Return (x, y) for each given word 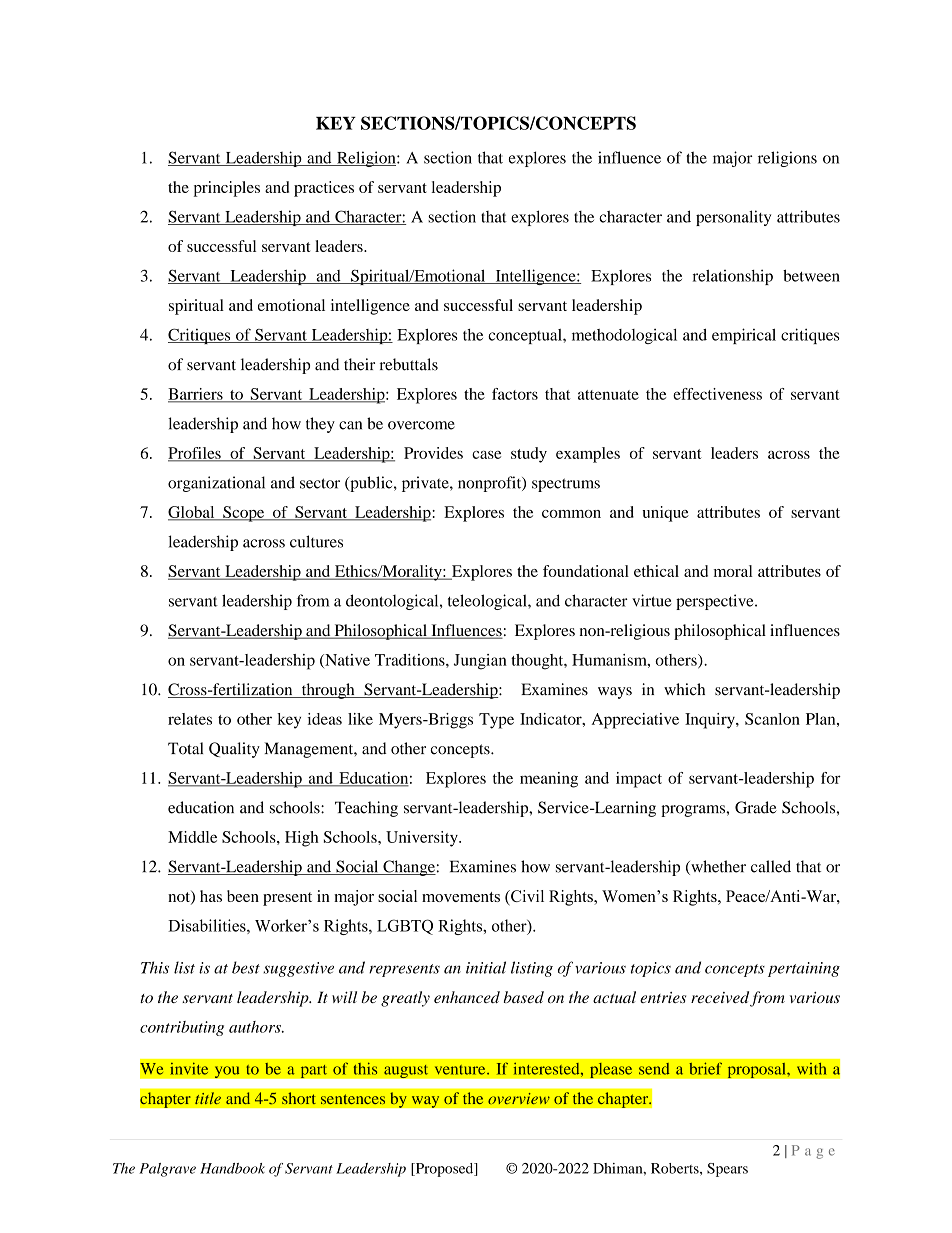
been (243, 896)
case (486, 455)
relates (190, 719)
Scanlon (772, 719)
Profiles (195, 454)
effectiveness (717, 394)
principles (227, 189)
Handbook (232, 1168)
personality (733, 218)
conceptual (526, 336)
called (771, 866)
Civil (526, 897)
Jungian (480, 662)
